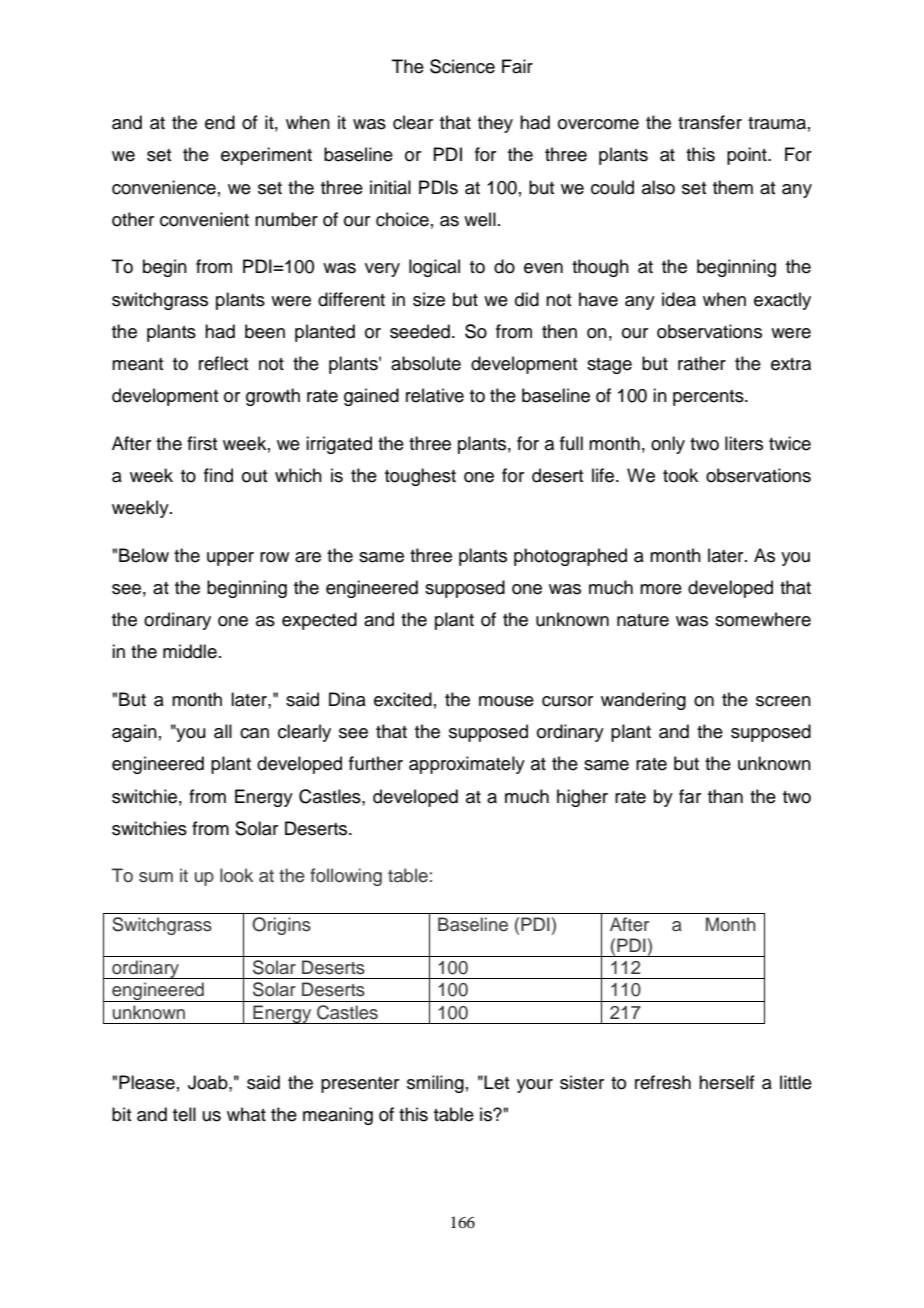 This screenshot has width=924, height=1308. What do you see at coordinates (725, 796) in the screenshot?
I see `than` at bounding box center [725, 796].
